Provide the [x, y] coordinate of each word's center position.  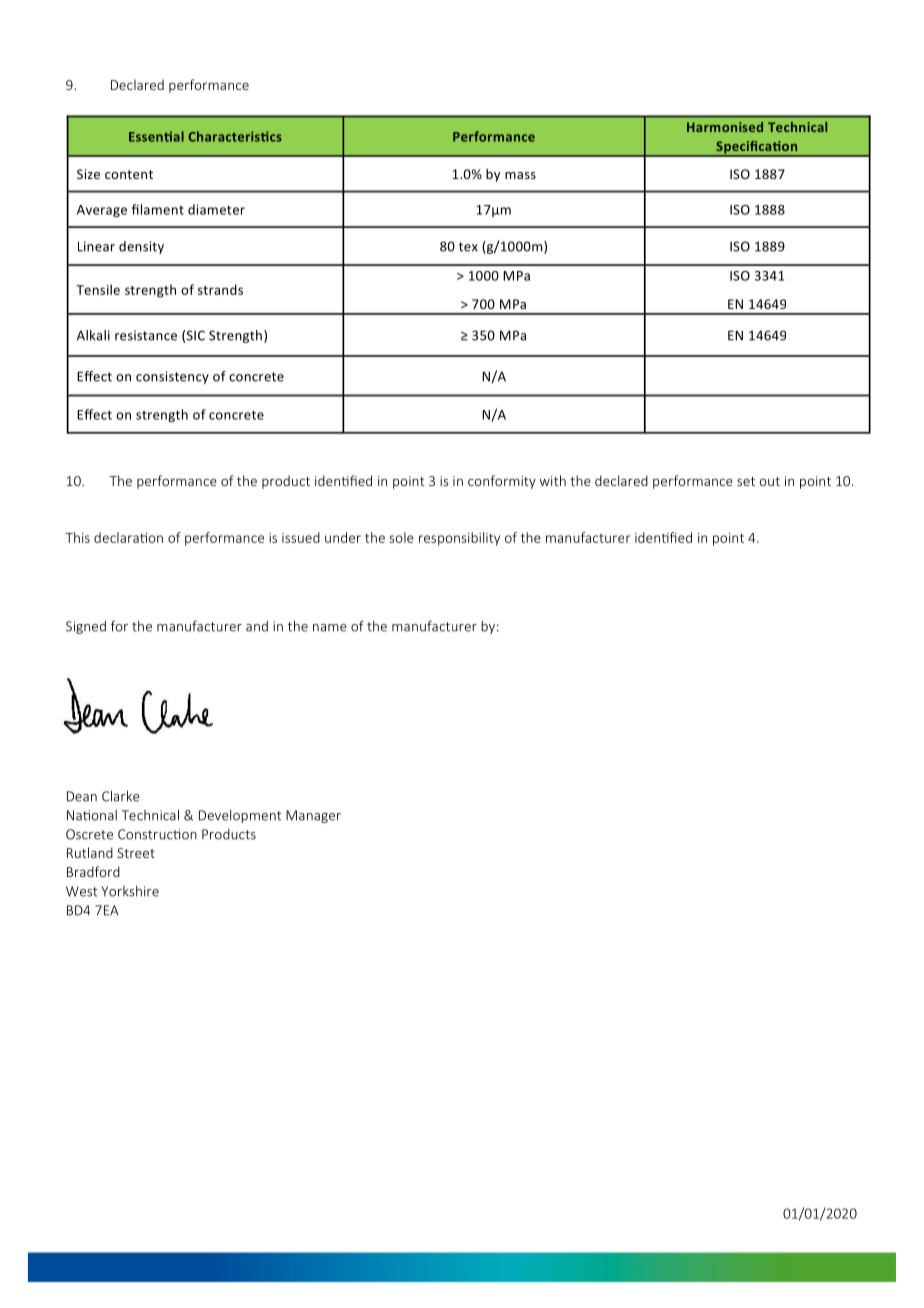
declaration [128, 537]
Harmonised [725, 127]
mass [520, 175]
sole [402, 537]
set [746, 481]
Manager [313, 816]
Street [136, 853]
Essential [156, 136]
